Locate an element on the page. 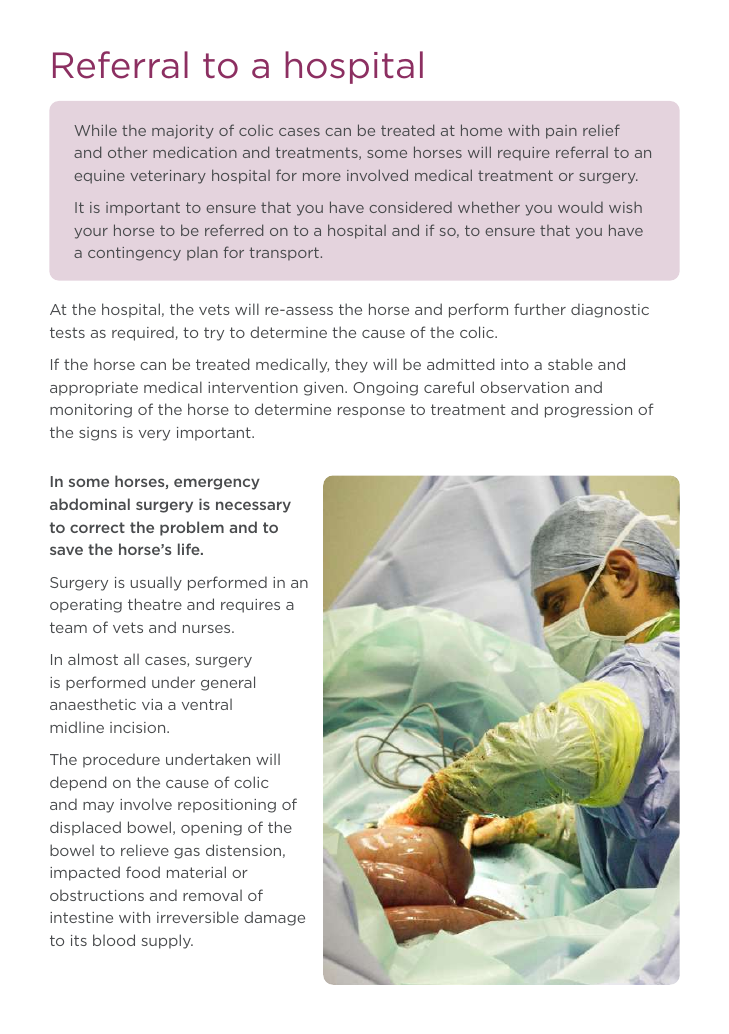  correct is located at coordinates (97, 527).
